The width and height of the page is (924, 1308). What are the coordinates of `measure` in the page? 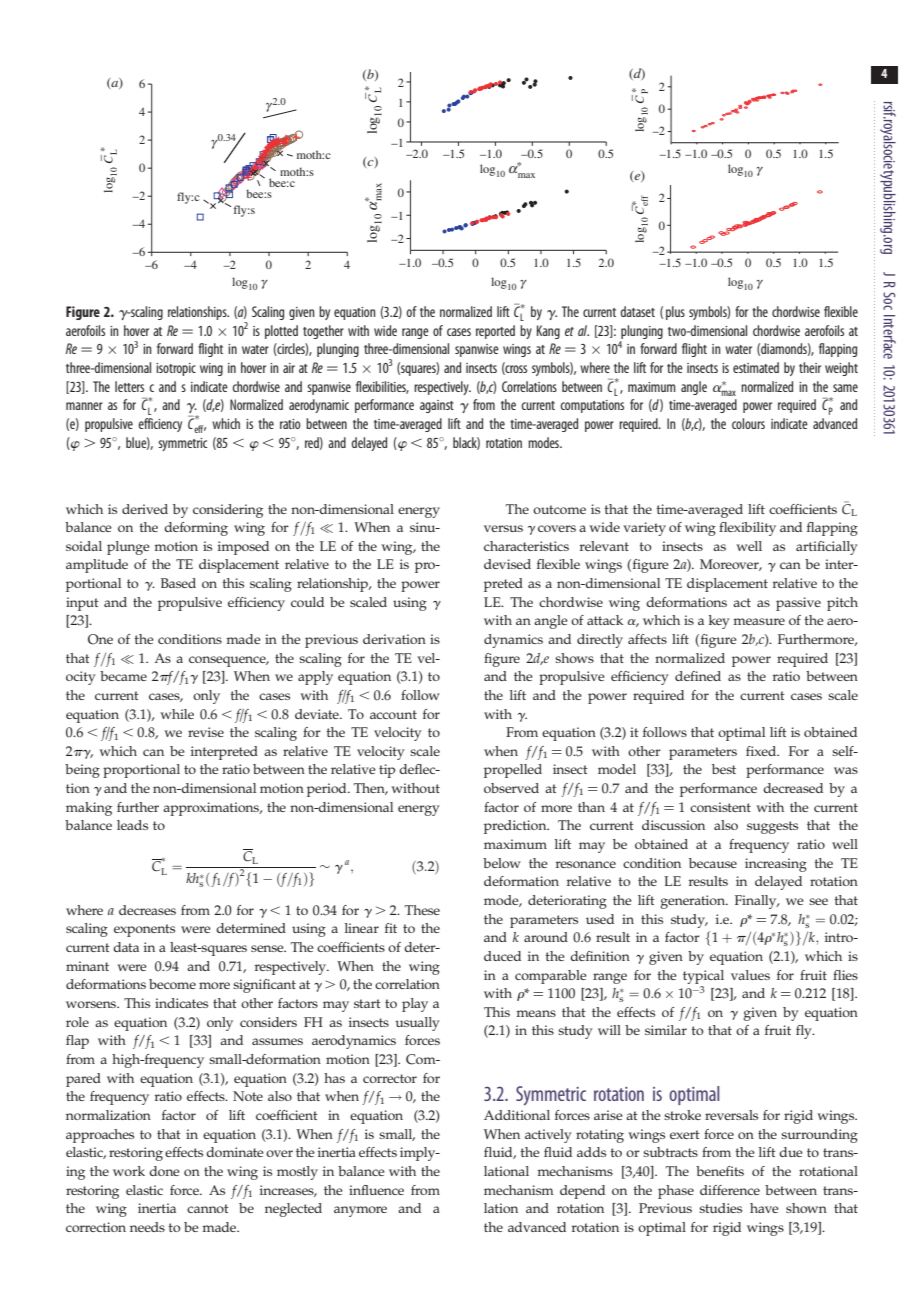 It's located at (759, 621).
